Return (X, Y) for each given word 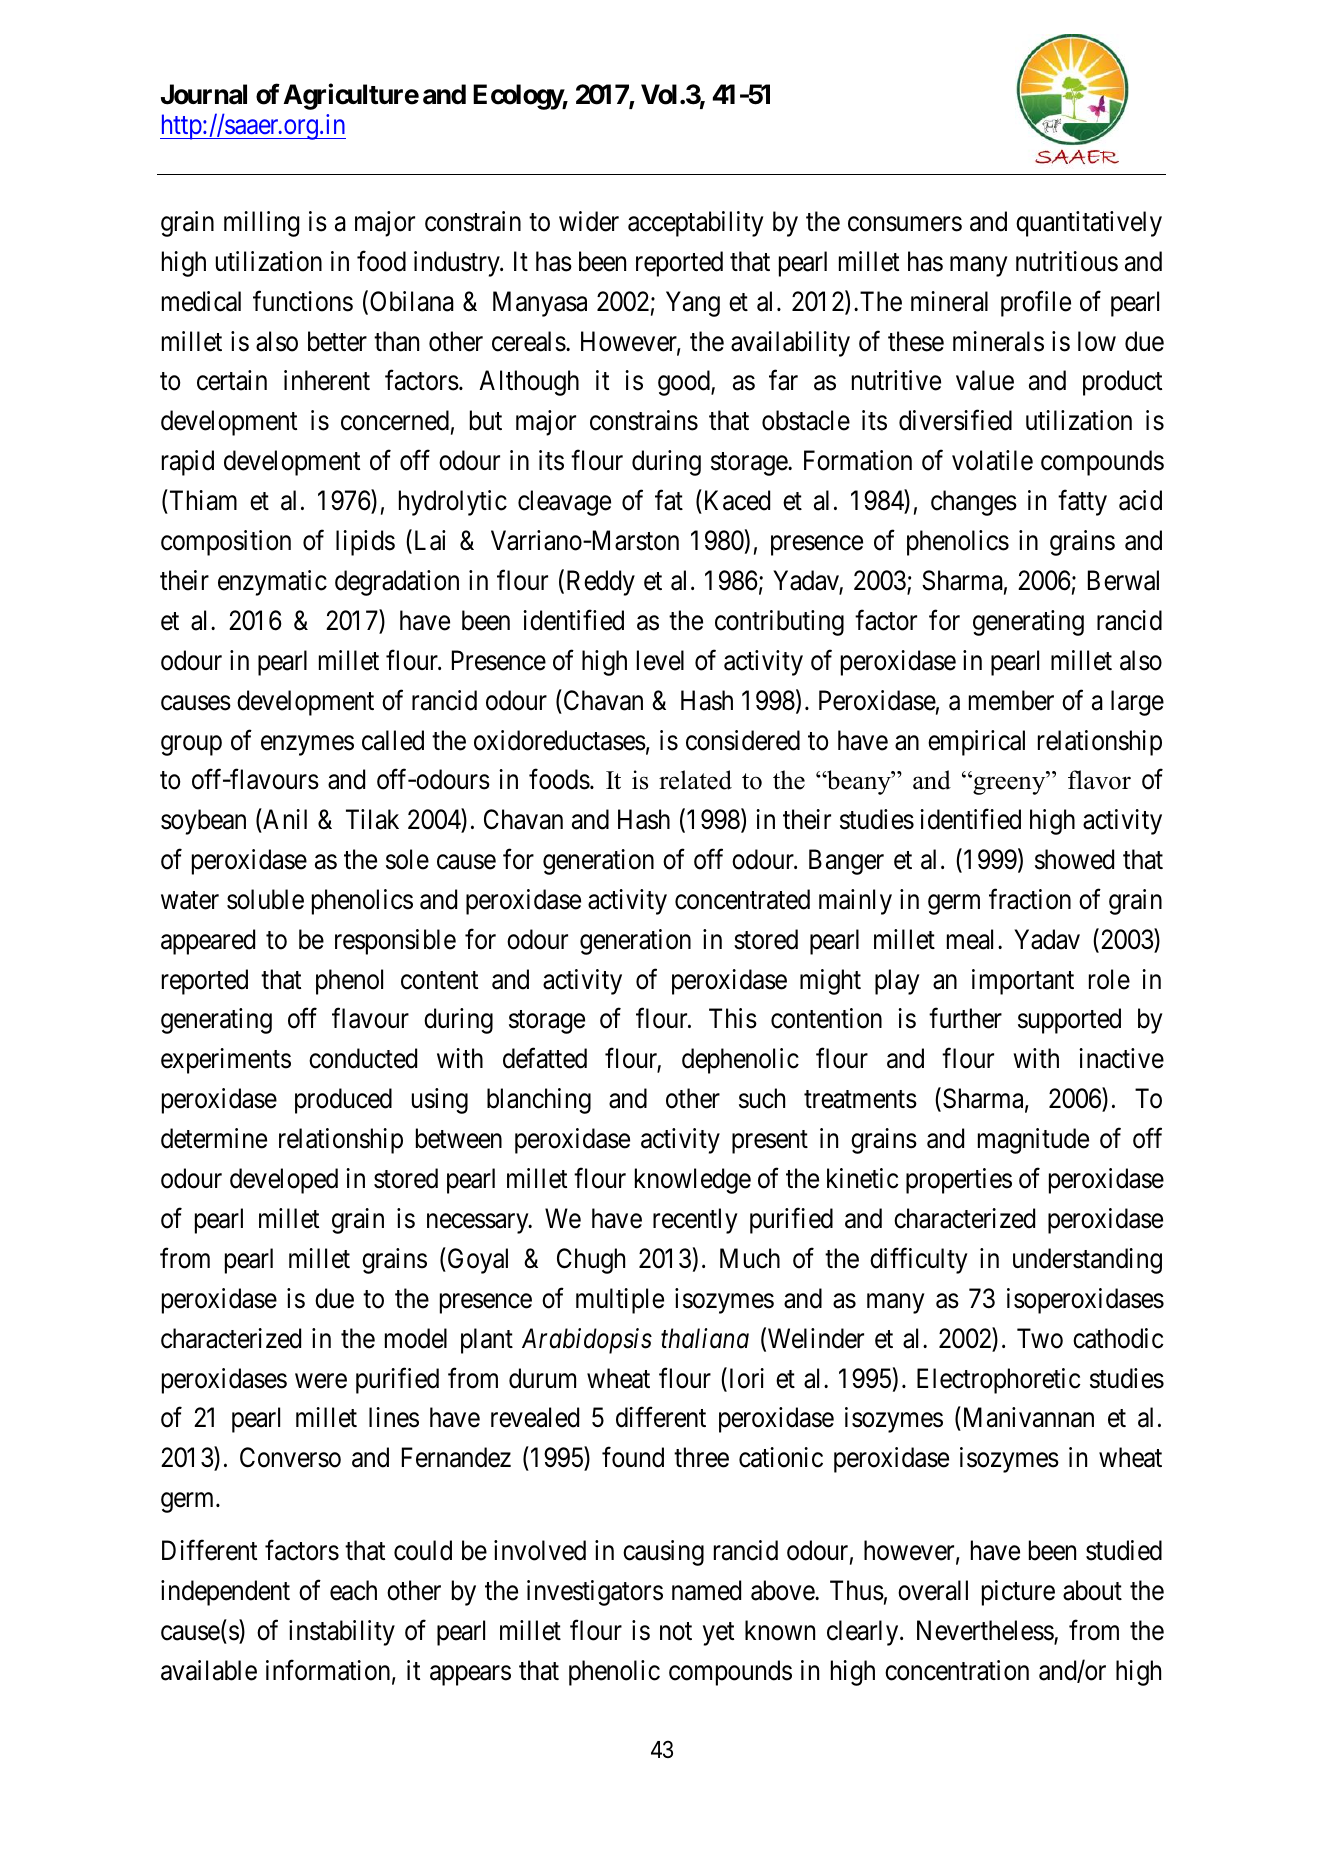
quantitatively (1089, 224)
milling (261, 224)
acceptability (695, 224)
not (676, 1631)
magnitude (1033, 1141)
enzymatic (272, 583)
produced (343, 1101)
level (660, 660)
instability (342, 1633)
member (1011, 700)
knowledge (693, 1181)
